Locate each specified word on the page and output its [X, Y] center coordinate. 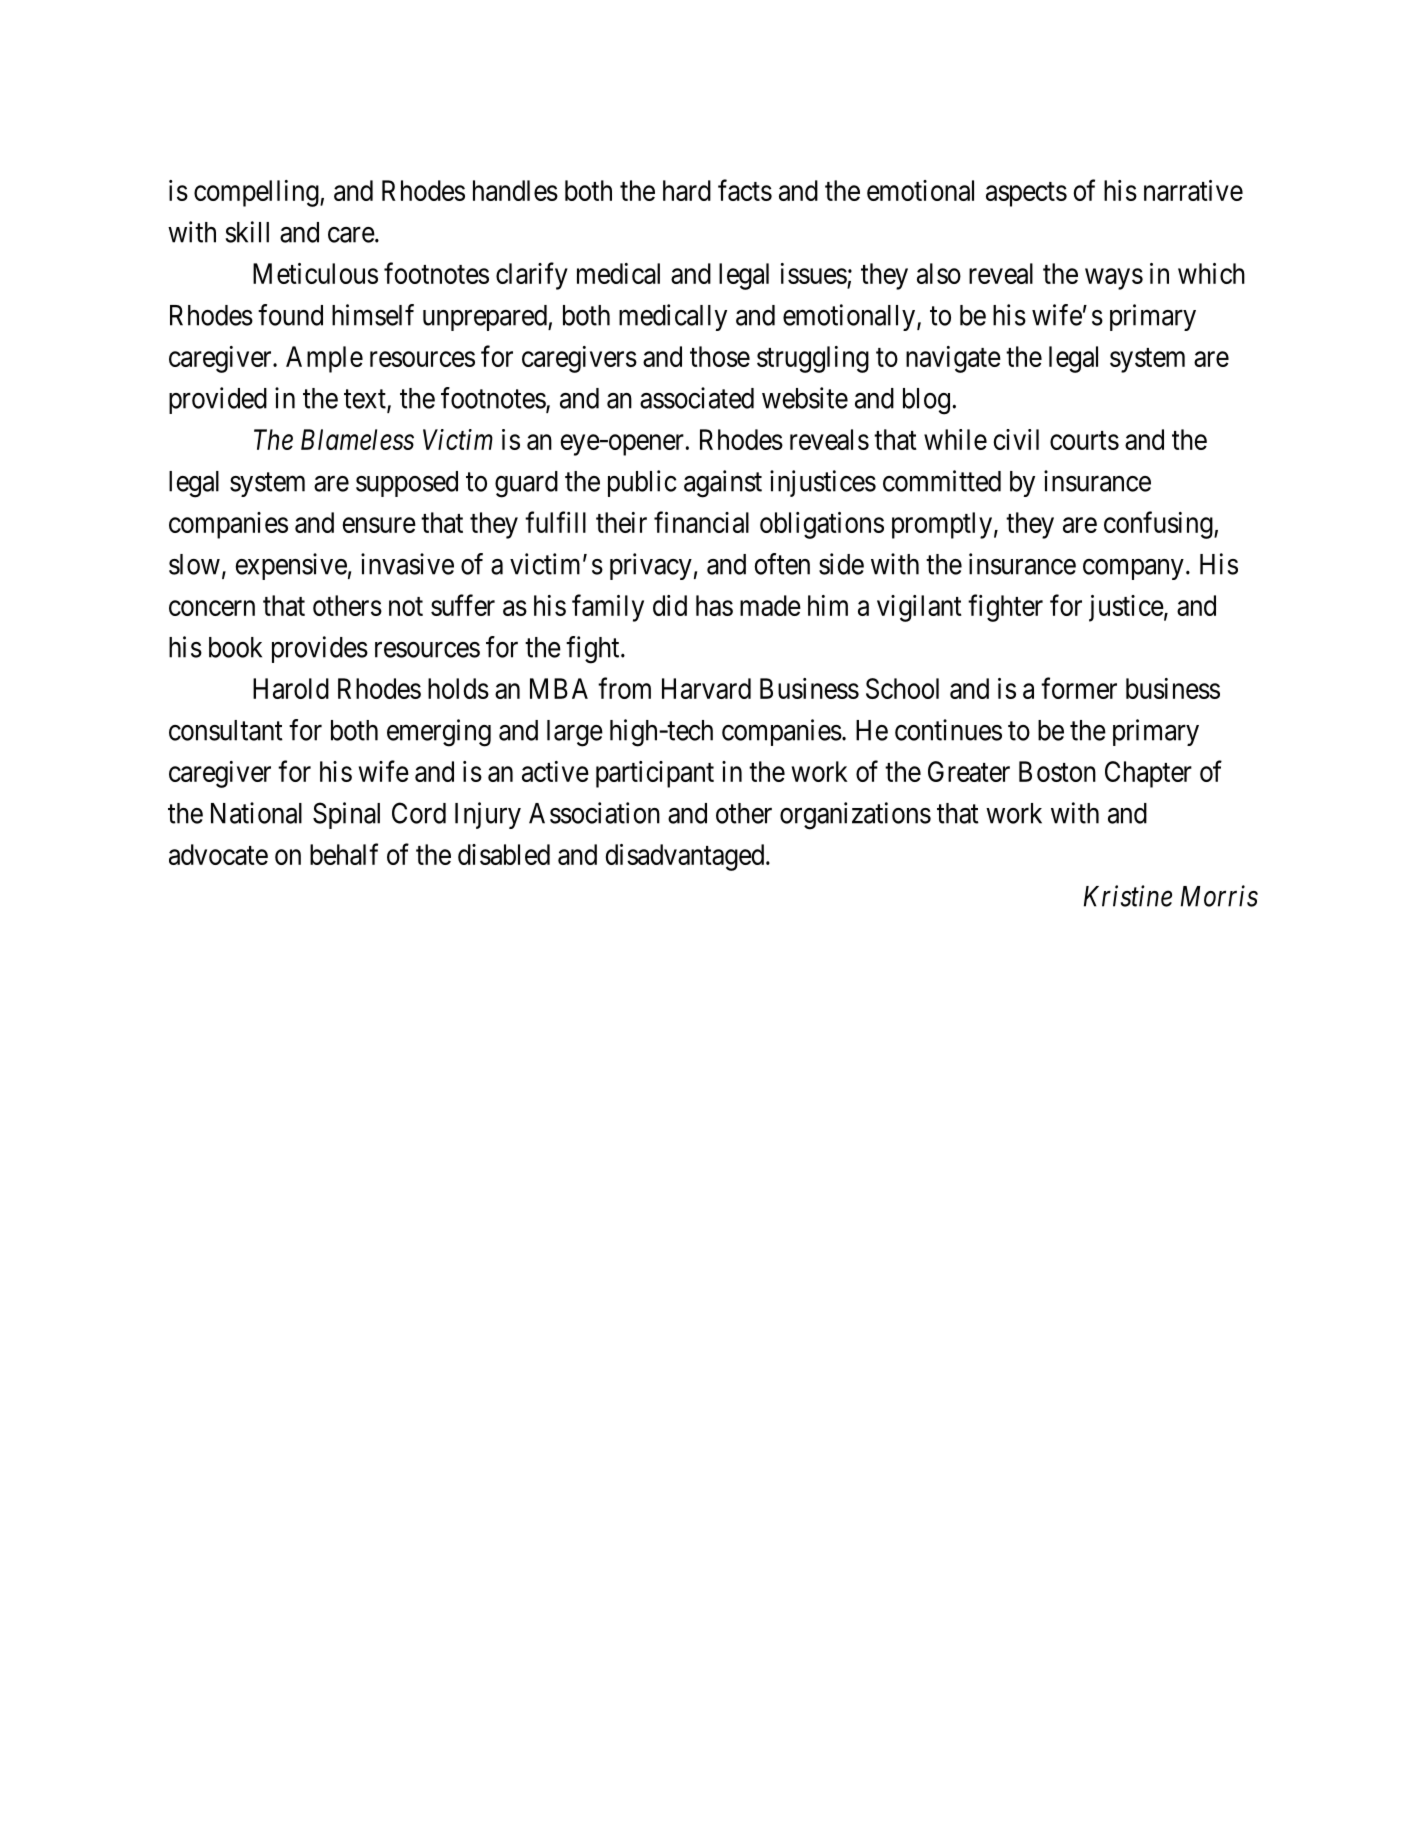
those [720, 356]
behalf [344, 854]
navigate [953, 359]
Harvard [706, 688]
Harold [291, 688]
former [1079, 688]
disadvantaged [686, 857]
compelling [257, 193]
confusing [1159, 525]
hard [687, 190]
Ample [324, 359]
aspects [1026, 194]
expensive [291, 566]
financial [701, 522]
